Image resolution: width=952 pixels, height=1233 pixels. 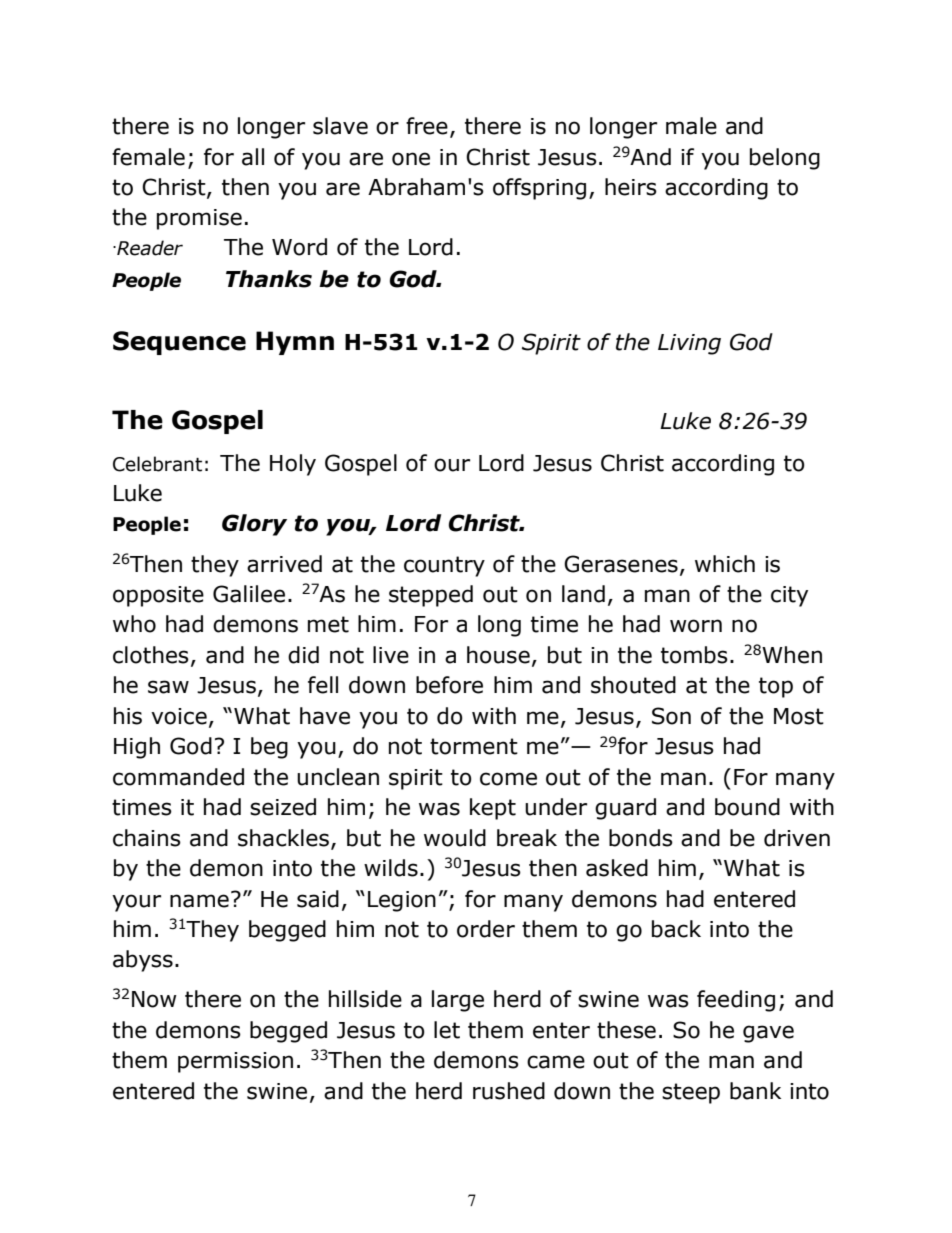 I want to click on bound, so click(x=747, y=807).
